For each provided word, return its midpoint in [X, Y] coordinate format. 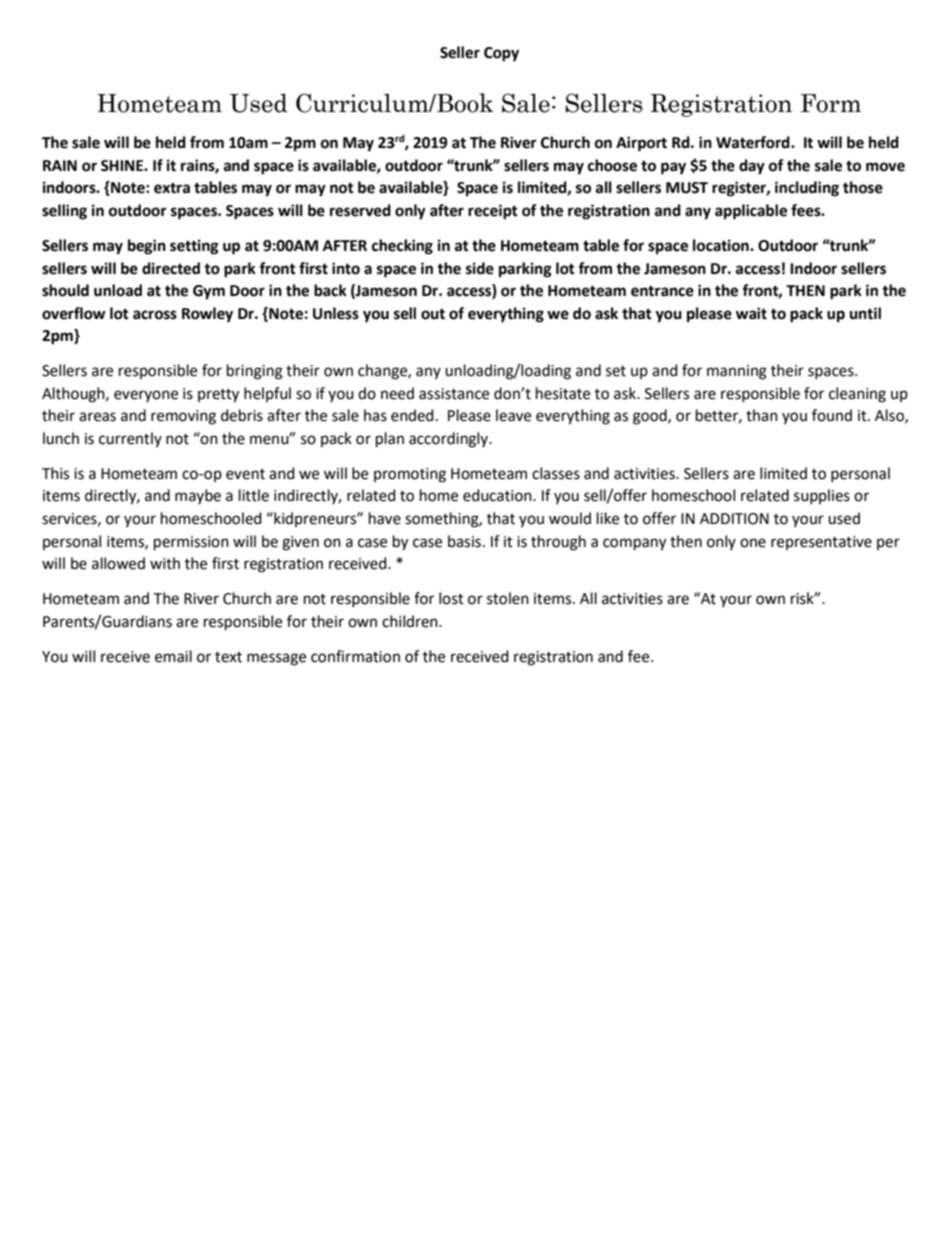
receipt [493, 212]
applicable [751, 212]
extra [172, 188]
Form [831, 103]
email [173, 656]
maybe [198, 496]
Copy [501, 54]
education [498, 495]
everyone [146, 396]
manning [737, 372]
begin [147, 247]
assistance [454, 394]
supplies [822, 496]
